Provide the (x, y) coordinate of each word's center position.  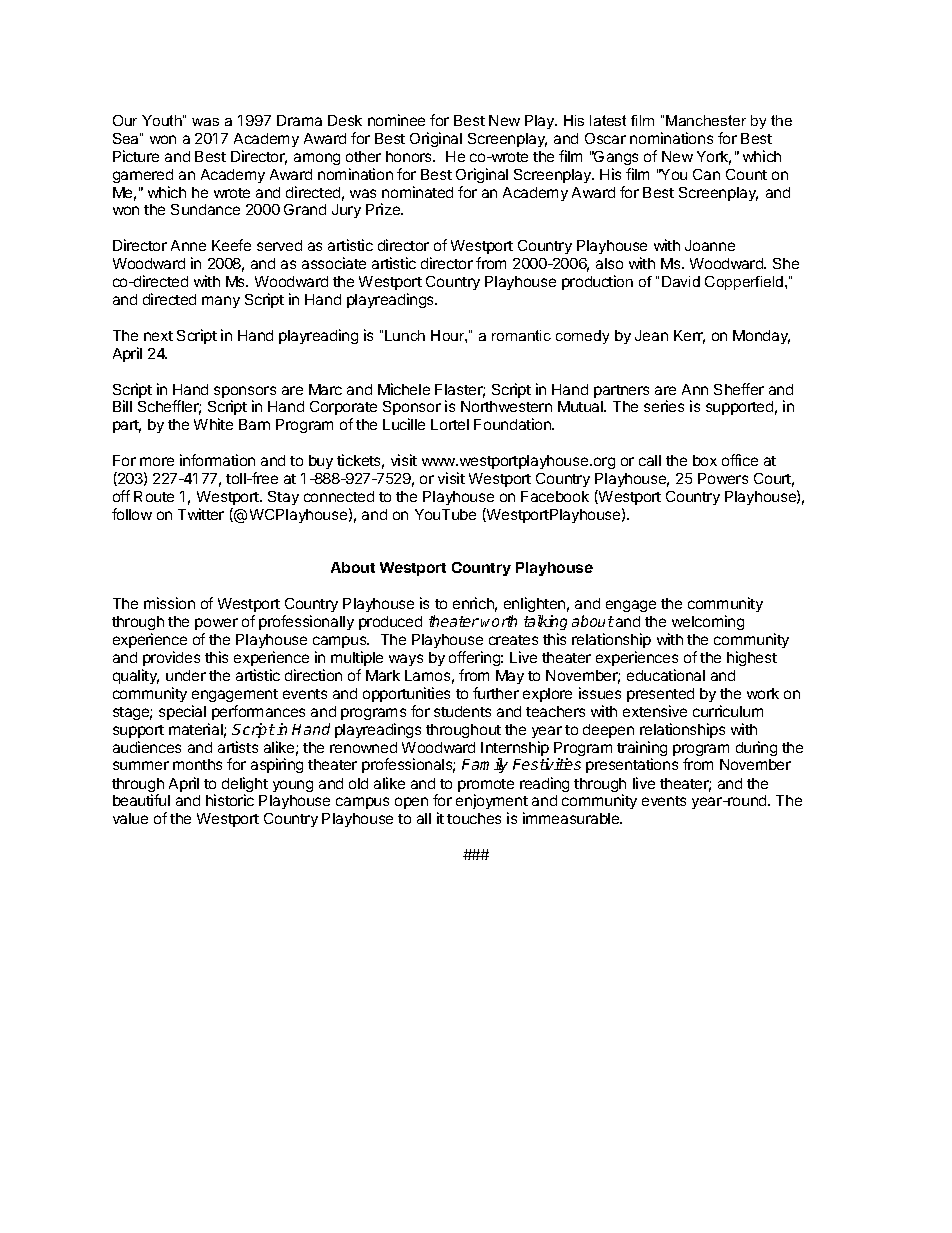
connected (339, 496)
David (681, 281)
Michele (404, 389)
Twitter (201, 514)
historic (230, 800)
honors (410, 156)
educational (666, 675)
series (664, 406)
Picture (136, 156)
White (213, 424)
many (221, 302)
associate (334, 263)
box (705, 460)
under (186, 675)
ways (406, 660)
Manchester (706, 120)
